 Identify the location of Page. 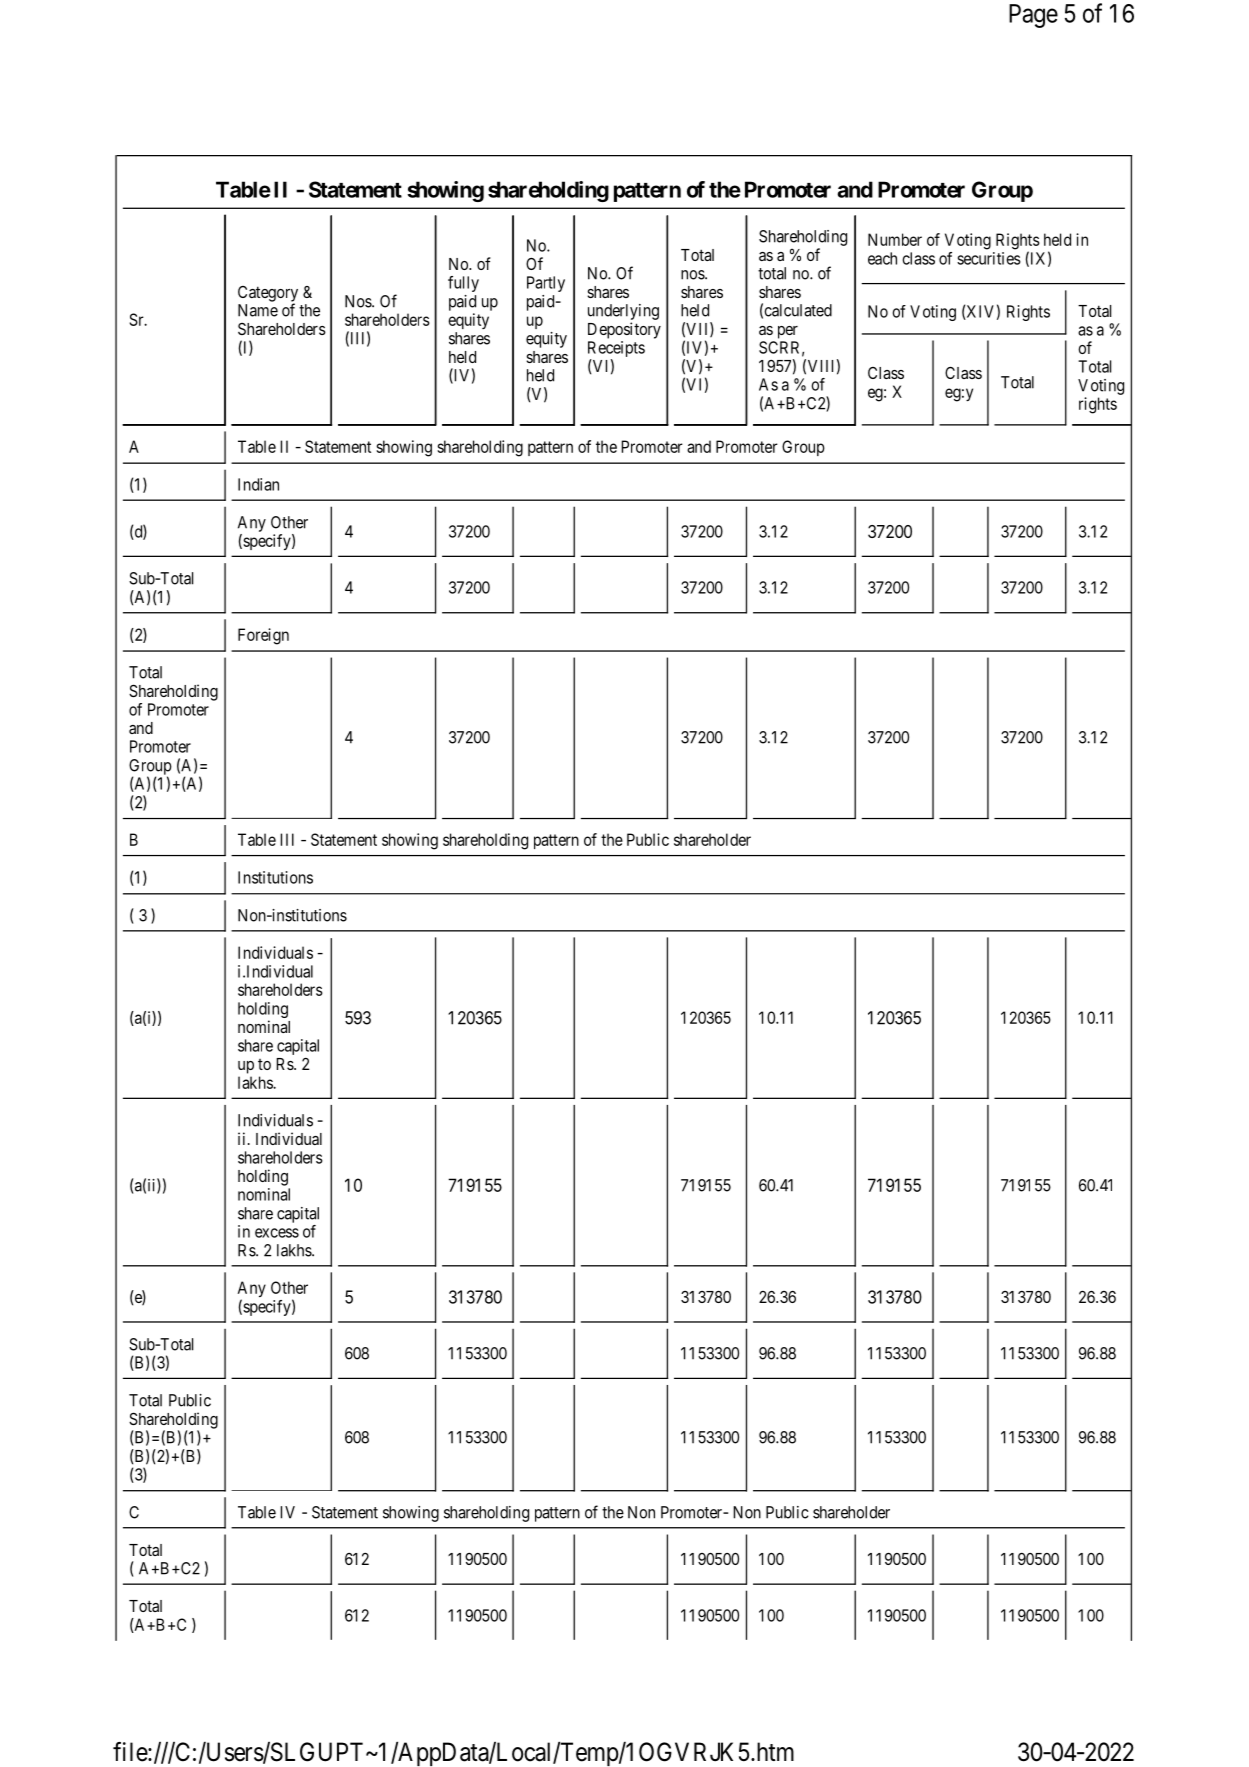
(1033, 16).
